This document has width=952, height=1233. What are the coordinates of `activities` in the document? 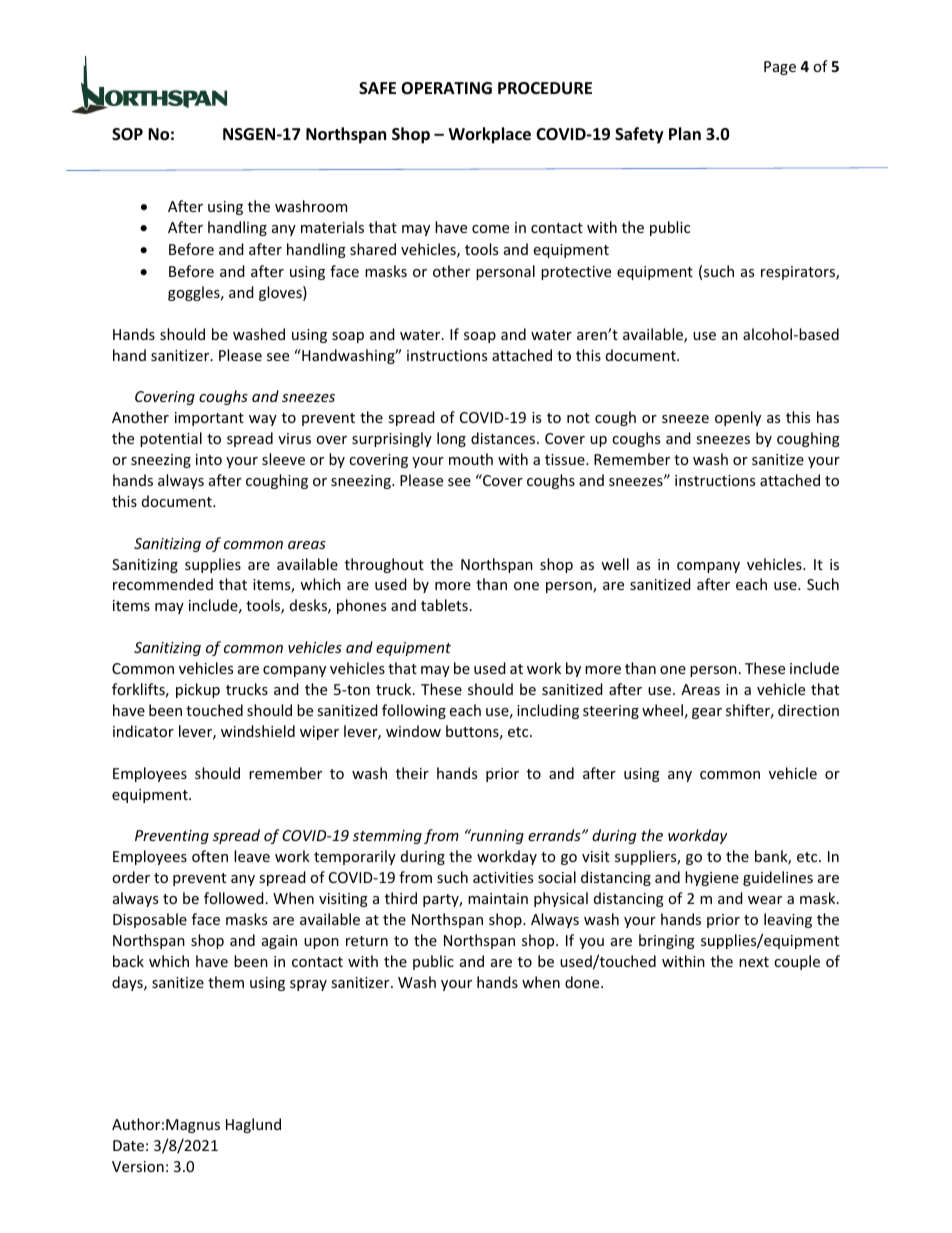 It's located at (503, 877).
